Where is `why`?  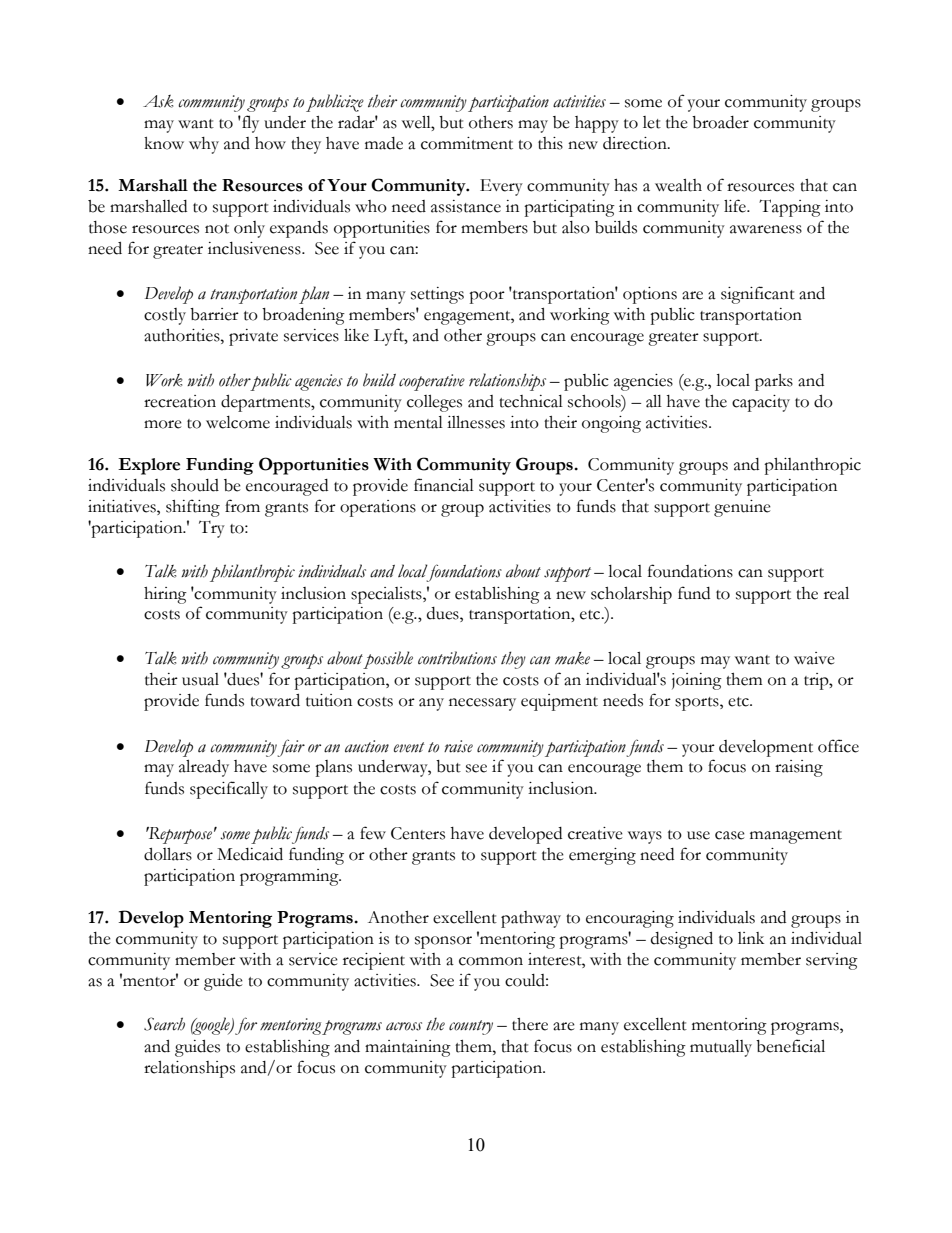
why is located at coordinates (204, 145).
